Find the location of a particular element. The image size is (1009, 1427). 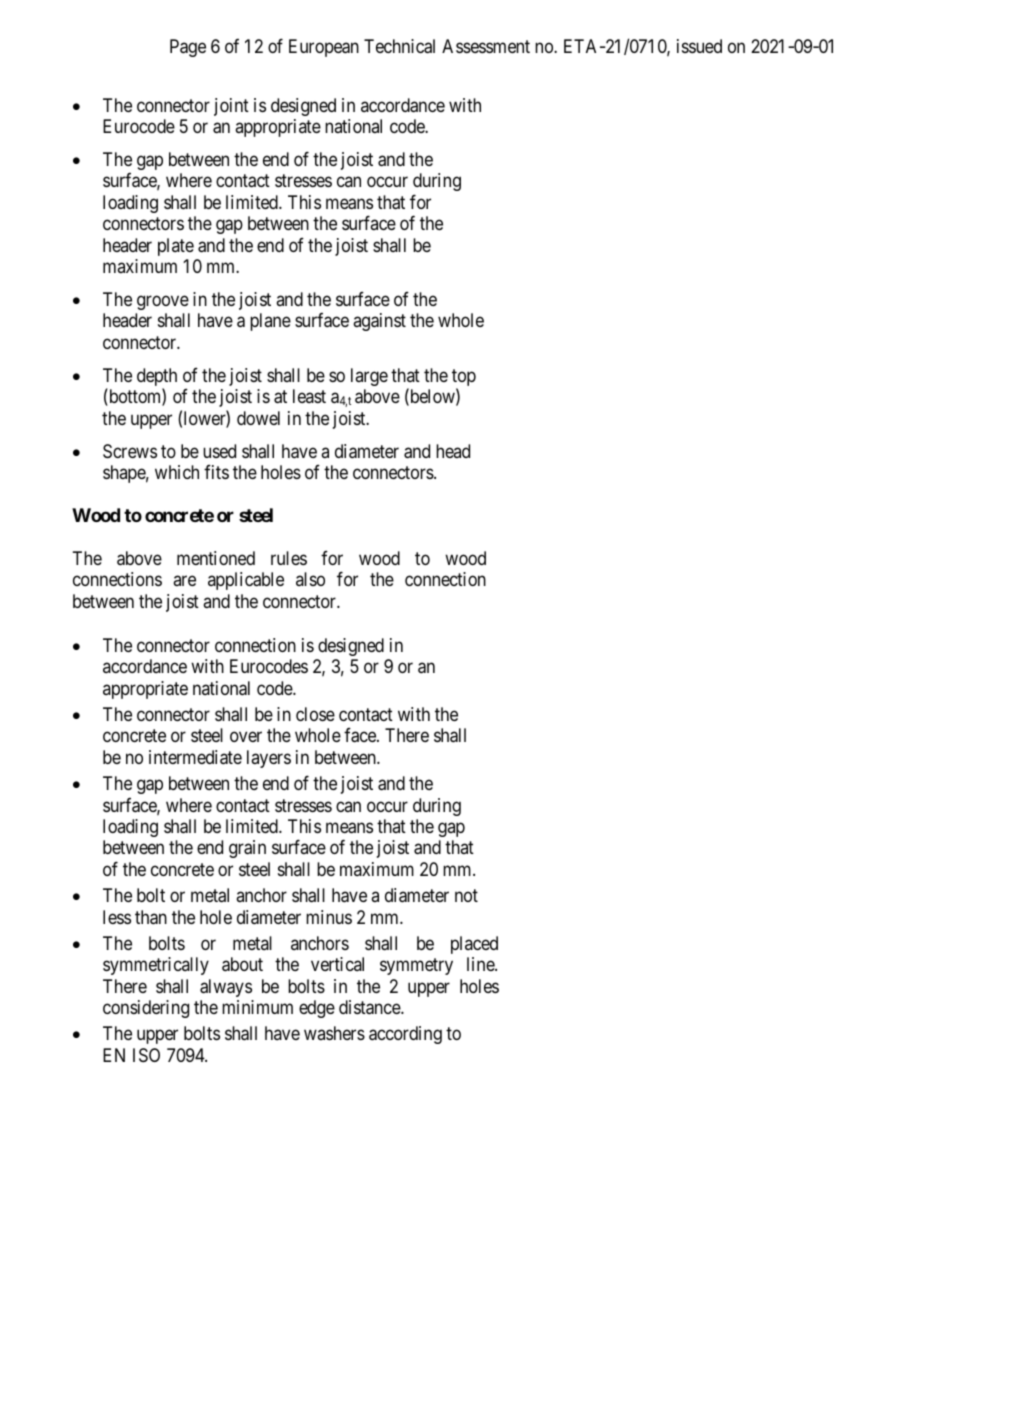

close is located at coordinates (315, 714).
